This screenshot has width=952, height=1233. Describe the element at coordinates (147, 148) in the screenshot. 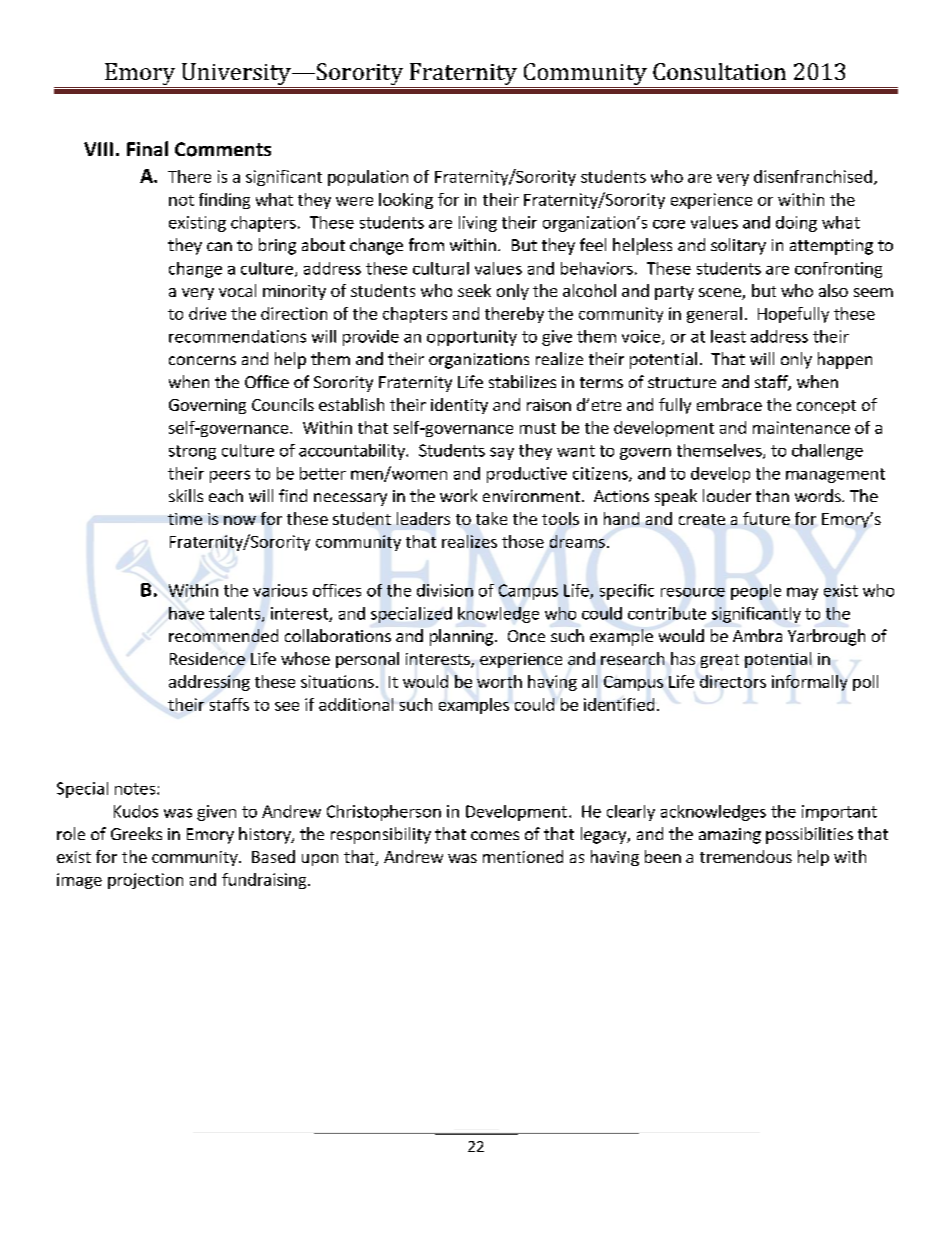

I see `Final` at that location.
